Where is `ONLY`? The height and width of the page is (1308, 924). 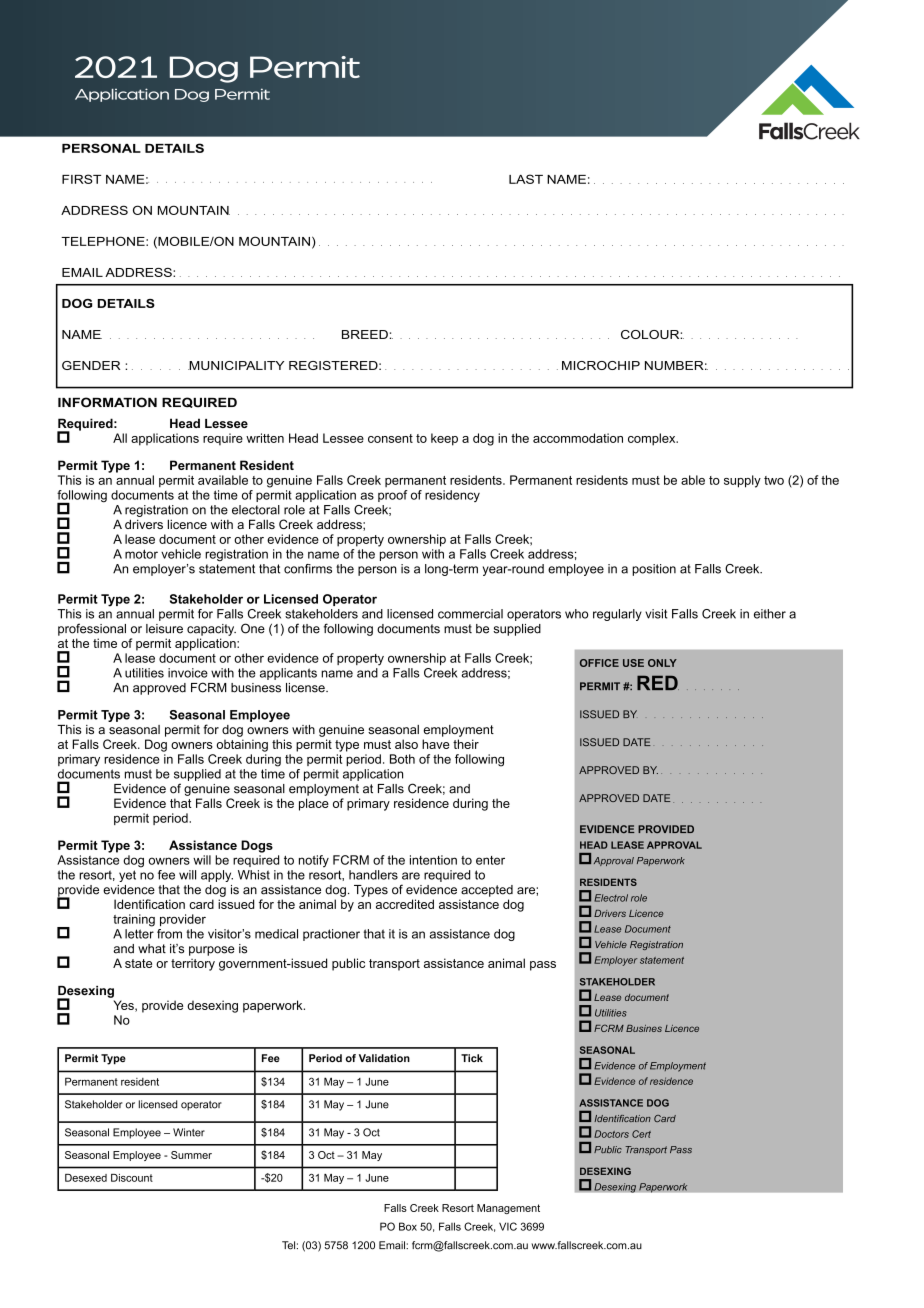 ONLY is located at coordinates (662, 663).
